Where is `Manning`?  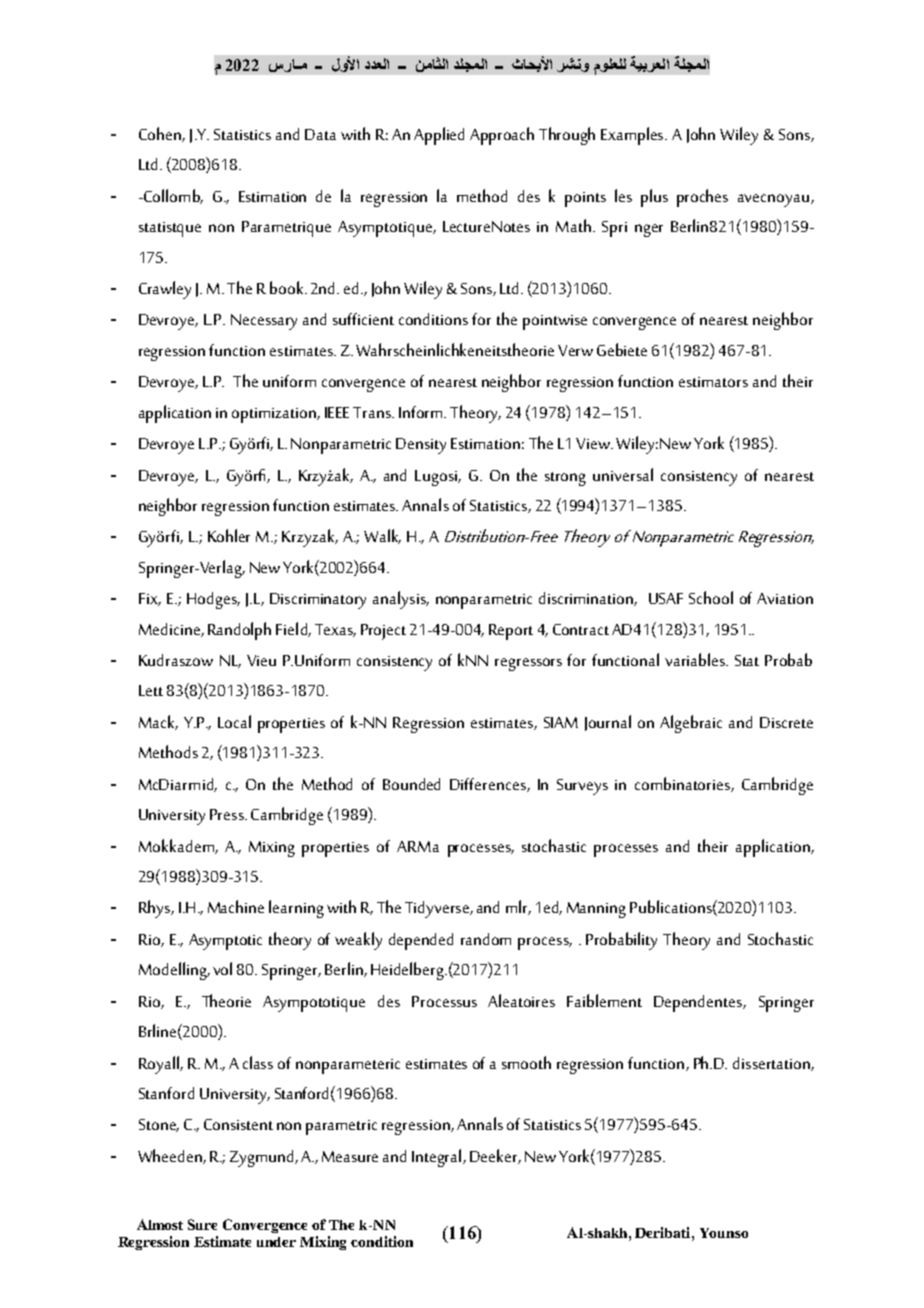
Manning is located at coordinates (596, 910).
